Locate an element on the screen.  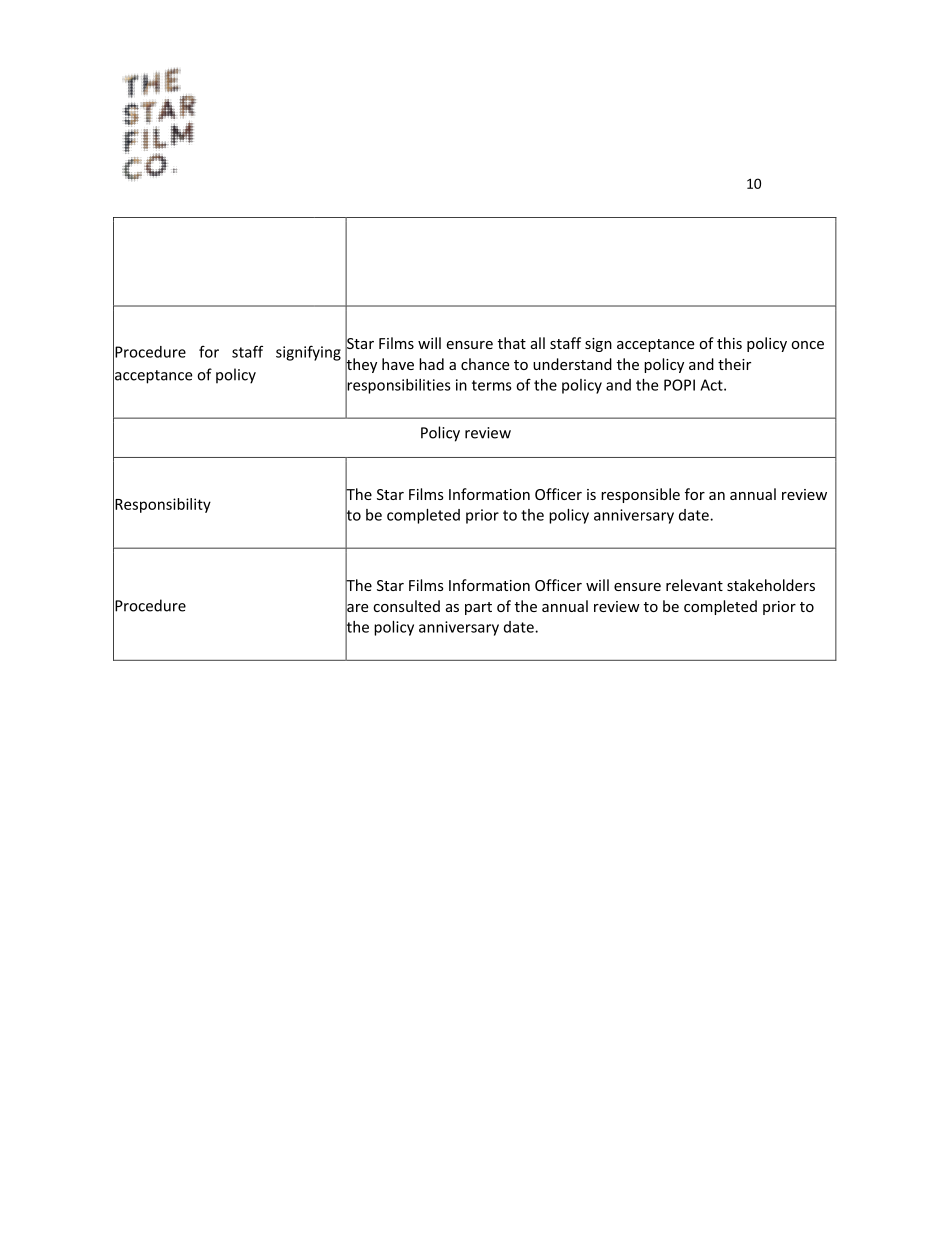
consulted is located at coordinates (406, 606).
